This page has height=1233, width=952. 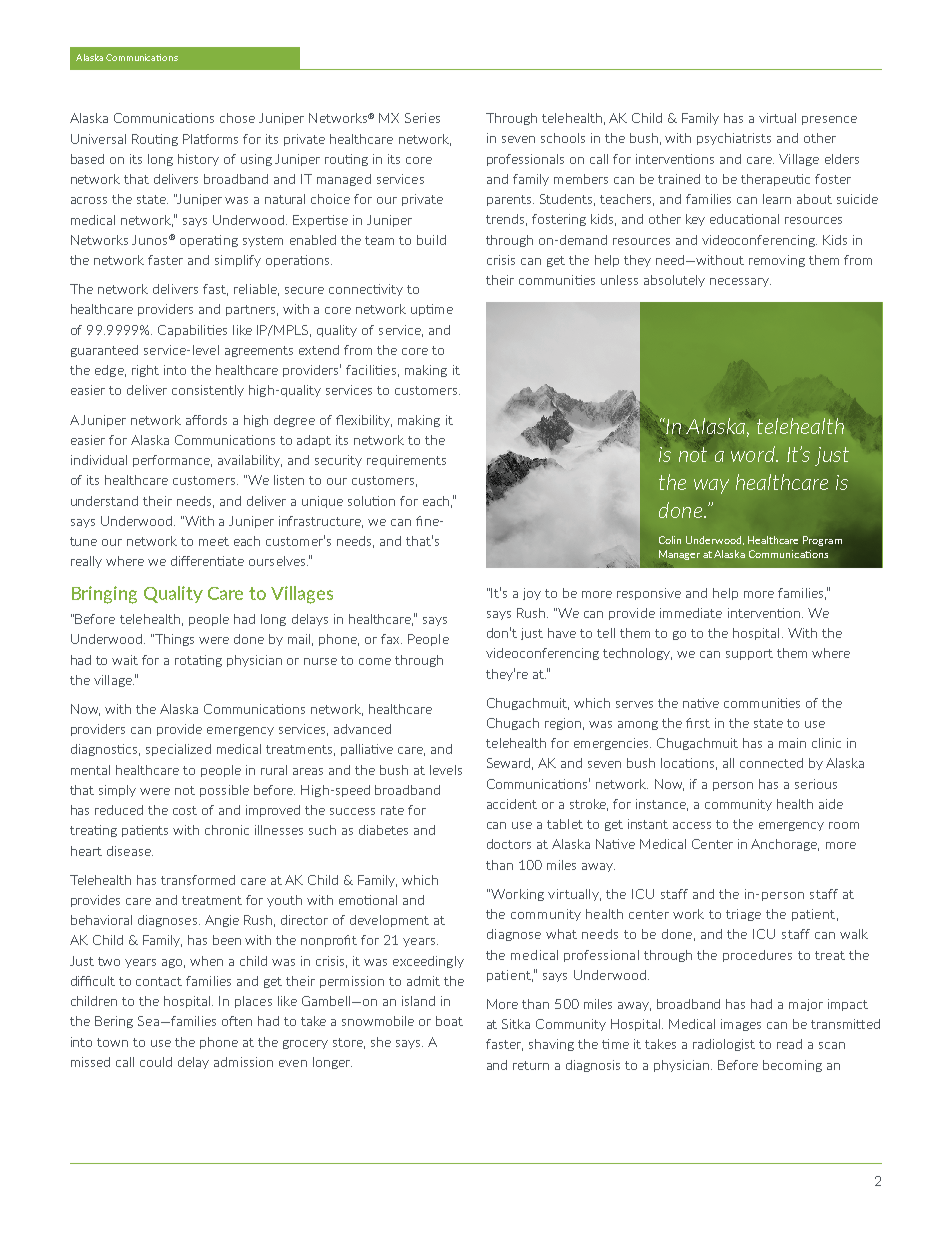 I want to click on could, so click(x=156, y=1062).
